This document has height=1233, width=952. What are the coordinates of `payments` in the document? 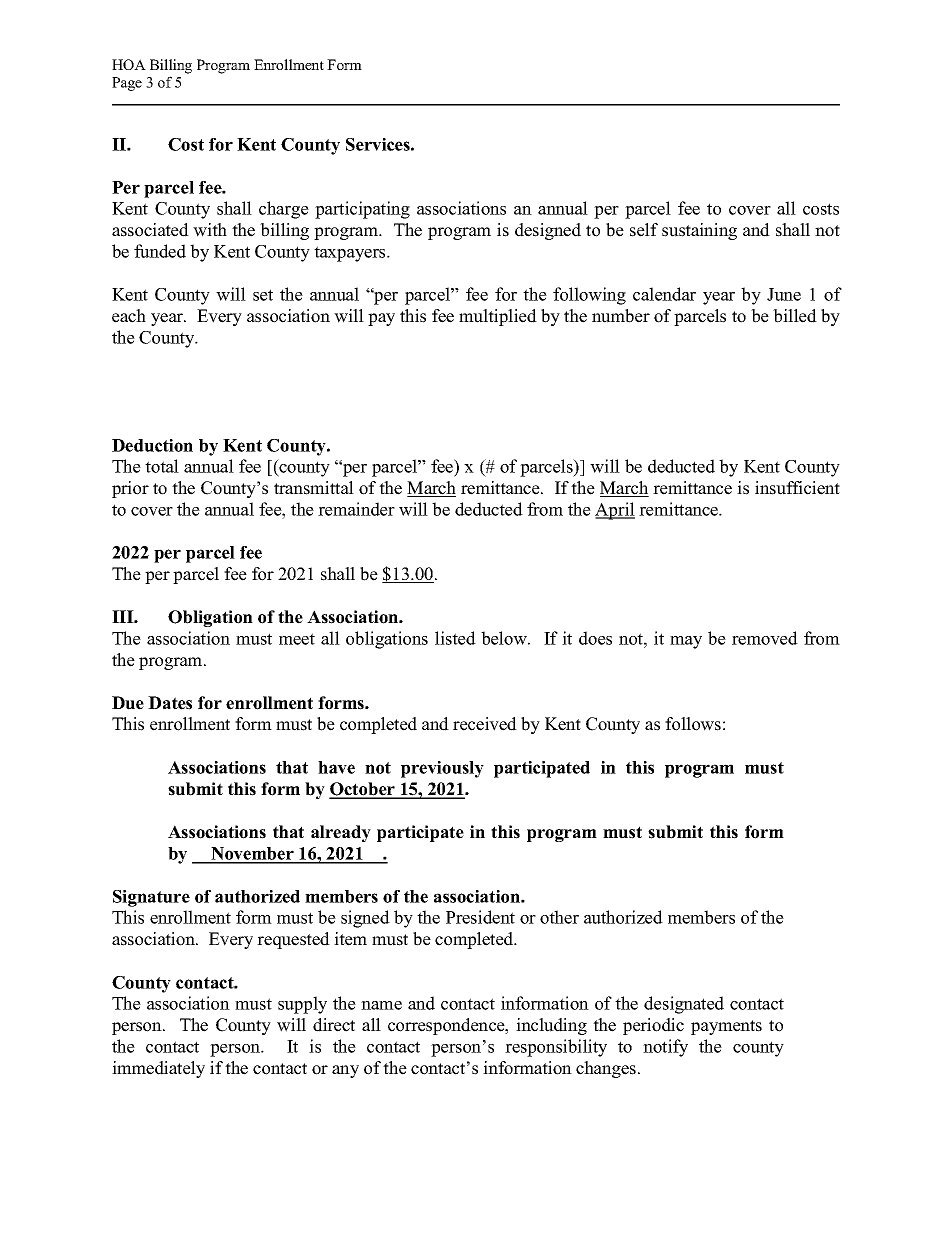 It's located at (726, 1027).
